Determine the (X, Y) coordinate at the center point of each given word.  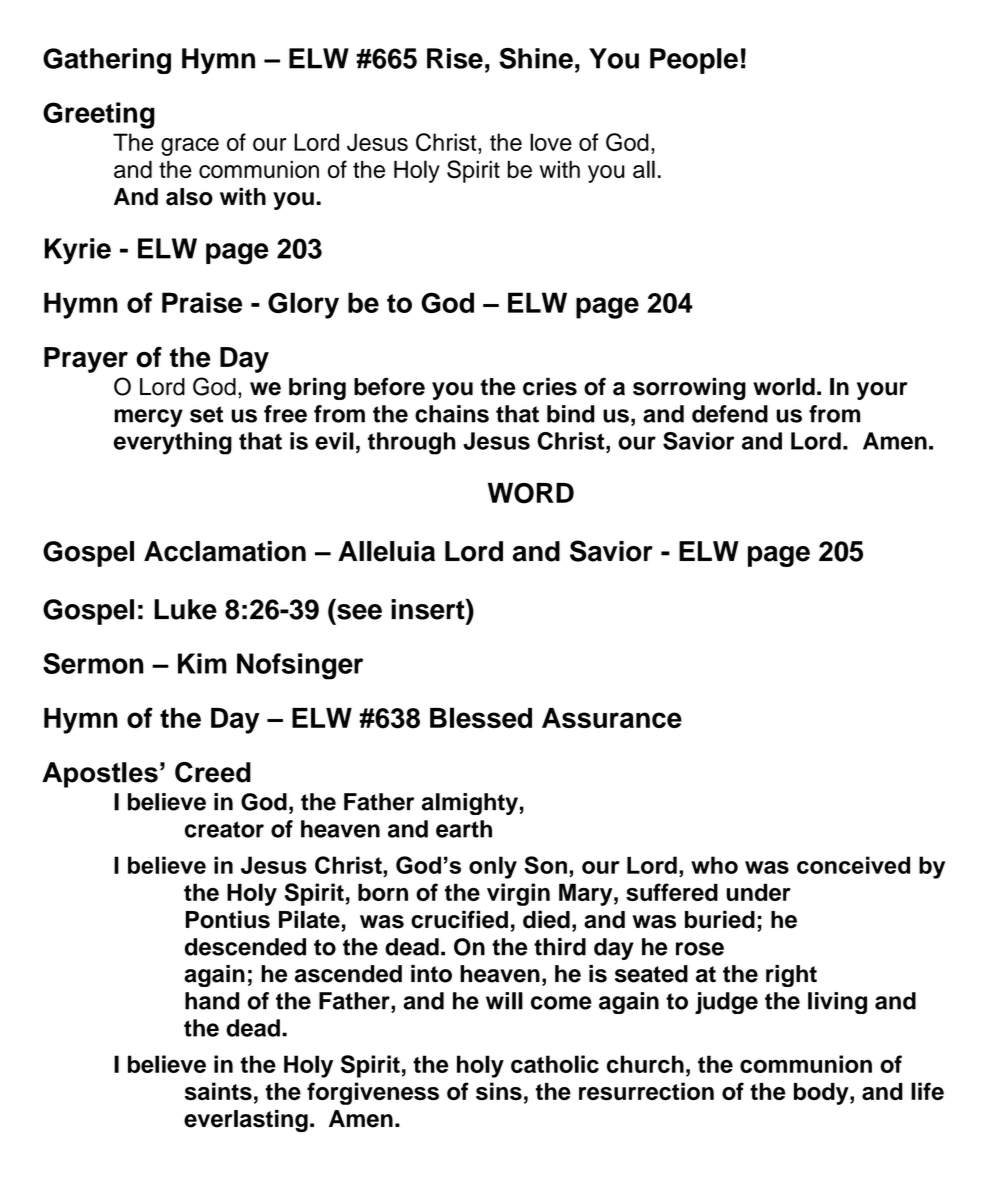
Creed (213, 772)
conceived (853, 865)
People (694, 61)
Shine (536, 58)
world (784, 387)
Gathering (107, 61)
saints (218, 1091)
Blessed (481, 717)
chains (452, 414)
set (206, 414)
